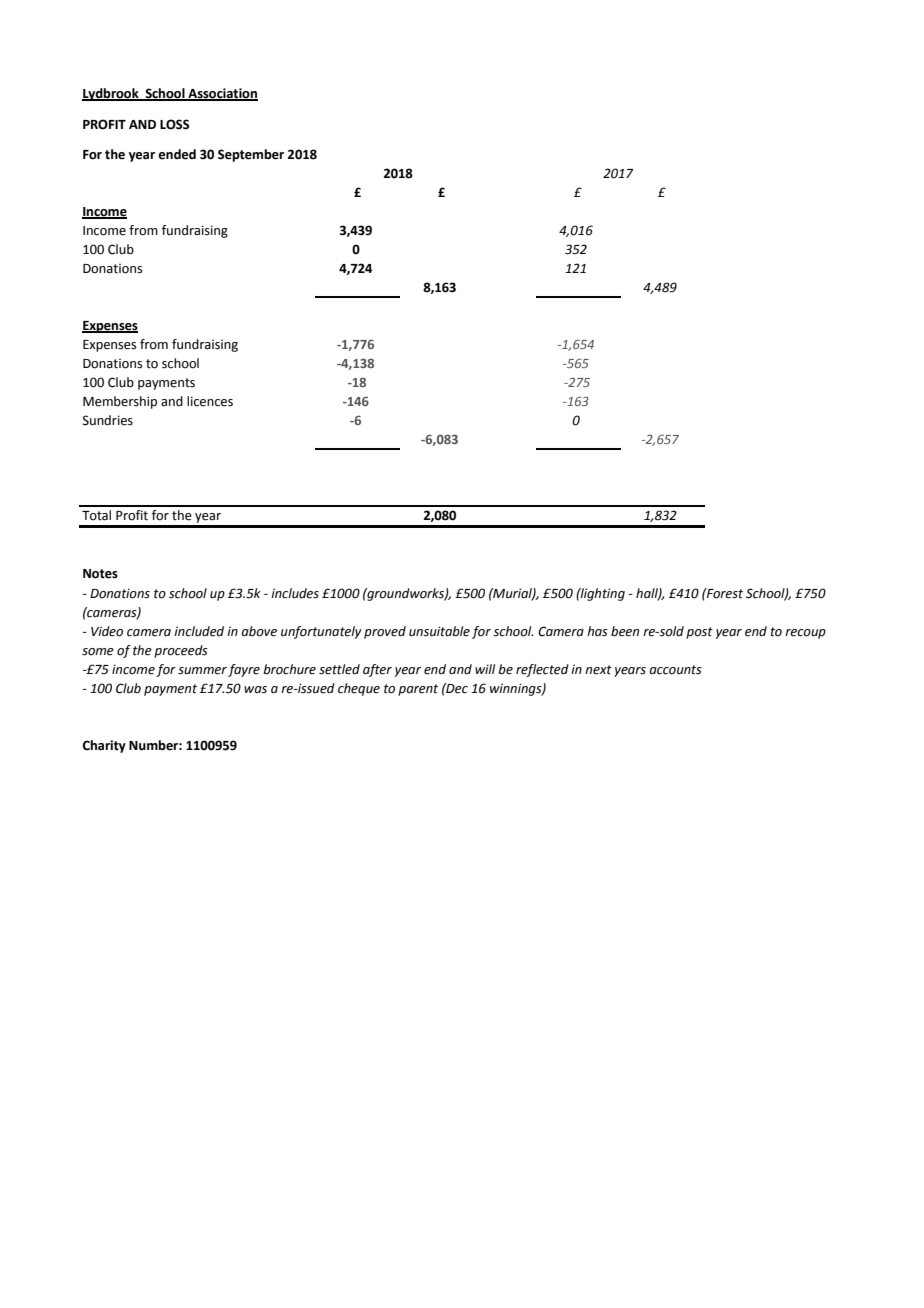  Describe the element at coordinates (104, 746) in the screenshot. I see `Charity` at that location.
